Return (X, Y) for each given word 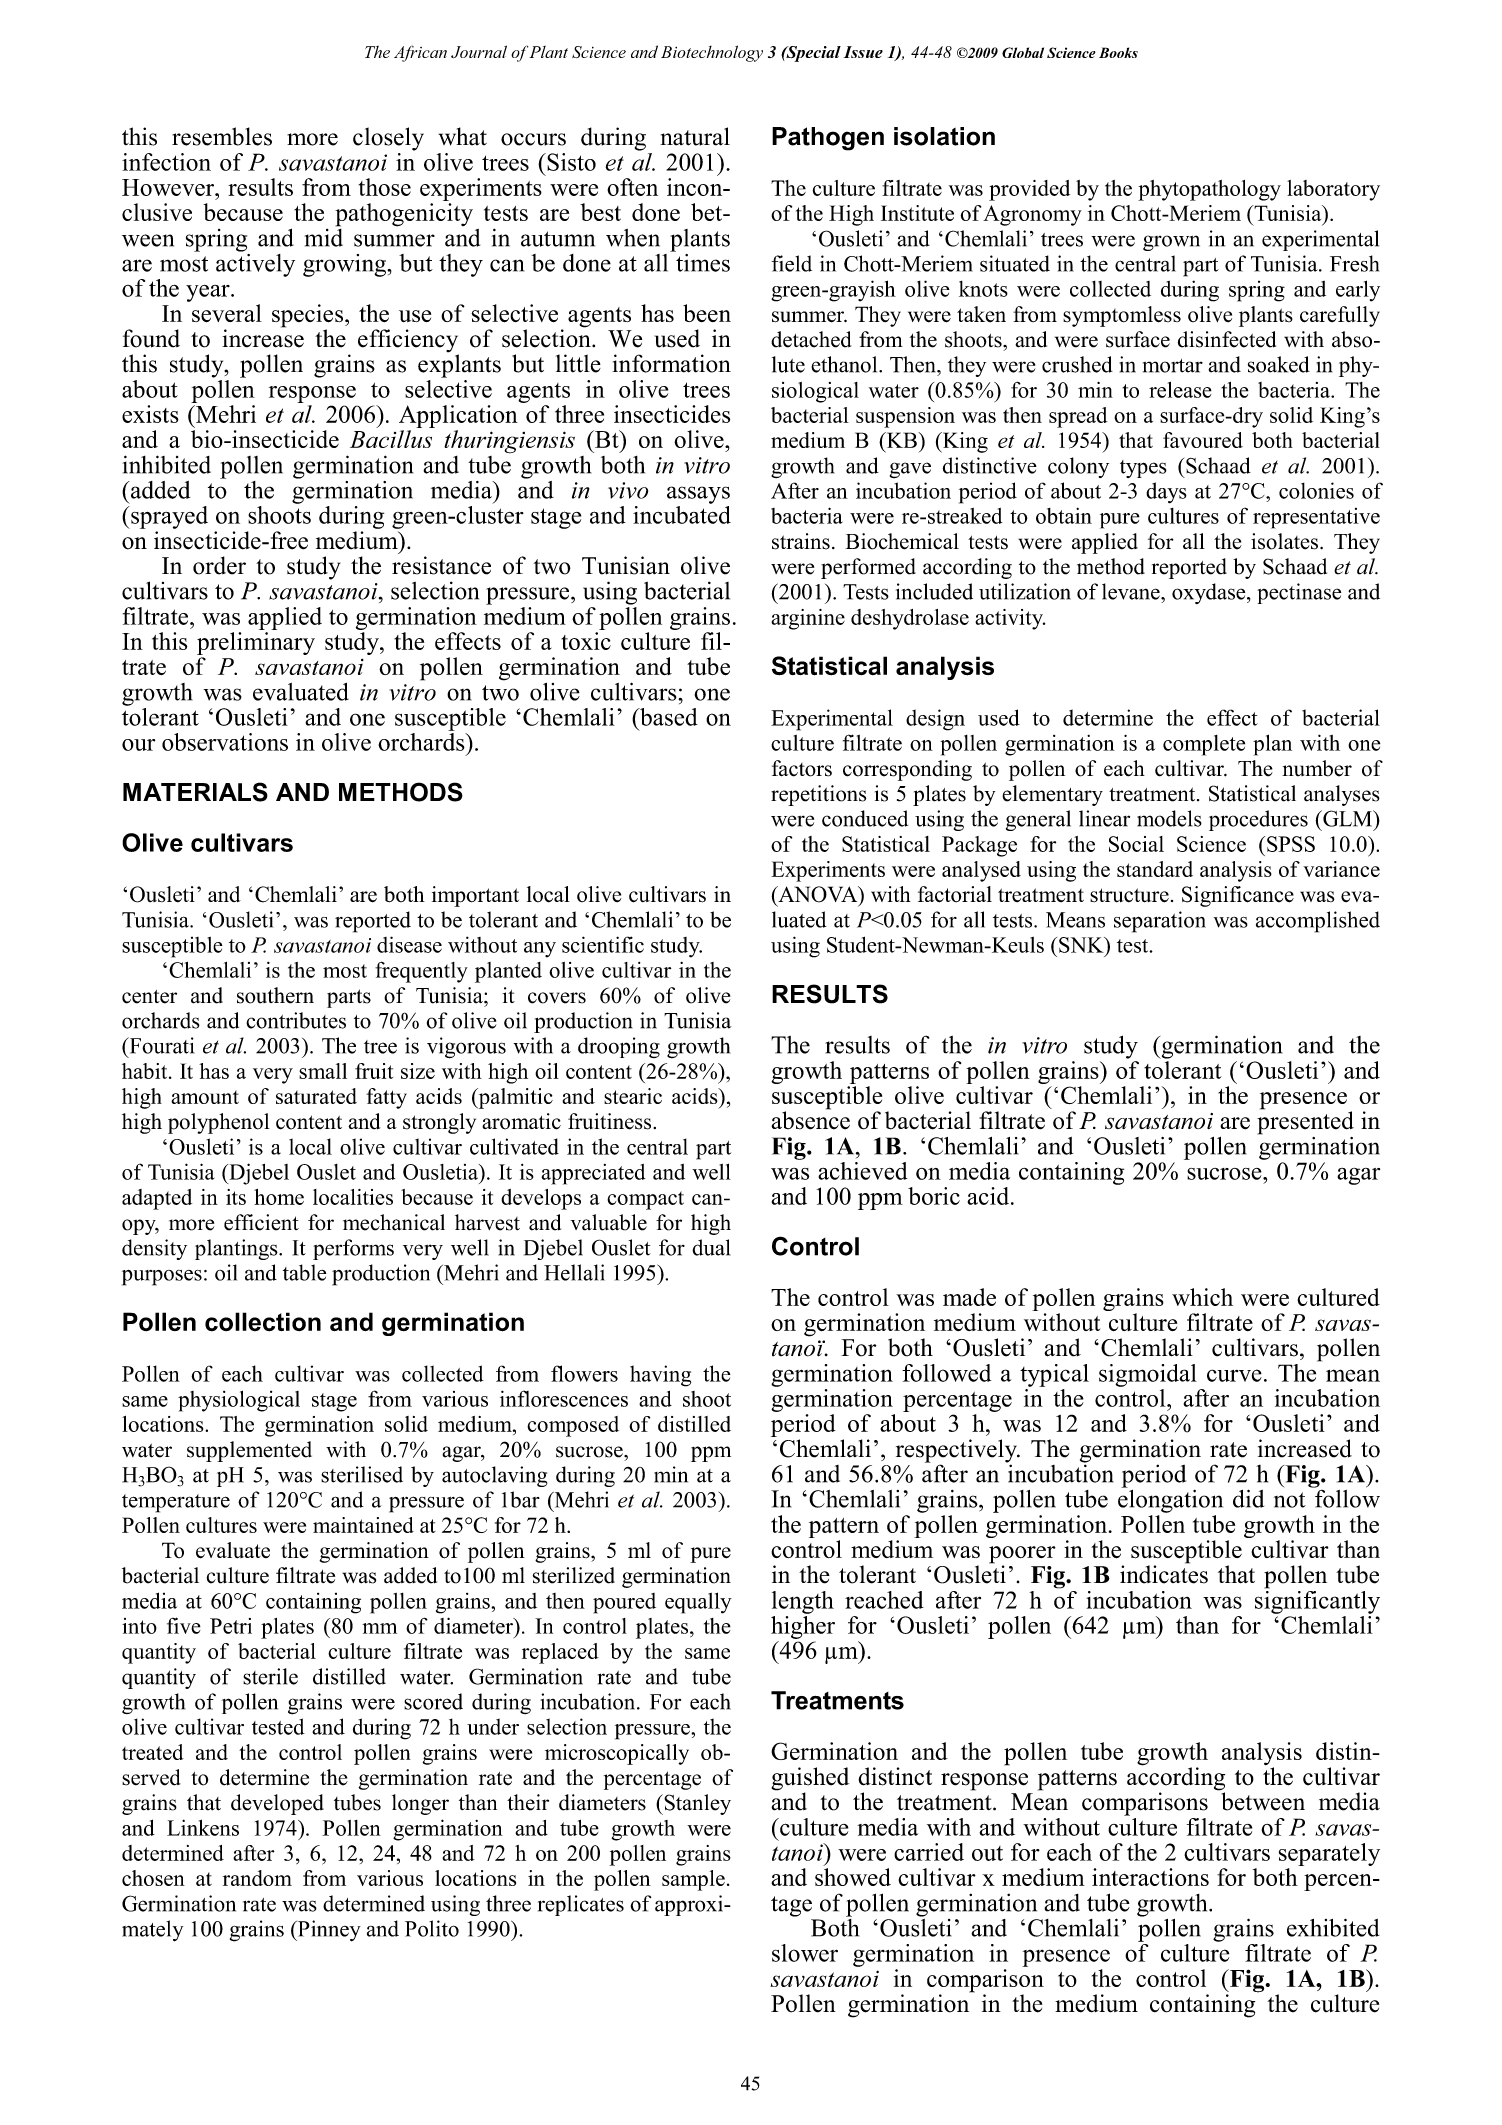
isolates (1284, 541)
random (257, 1878)
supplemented (249, 1451)
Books (1118, 52)
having (660, 1376)
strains (801, 541)
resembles (222, 136)
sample (693, 1880)
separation (1160, 922)
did (1248, 1498)
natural (695, 136)
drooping (619, 1047)
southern (275, 995)
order (219, 565)
